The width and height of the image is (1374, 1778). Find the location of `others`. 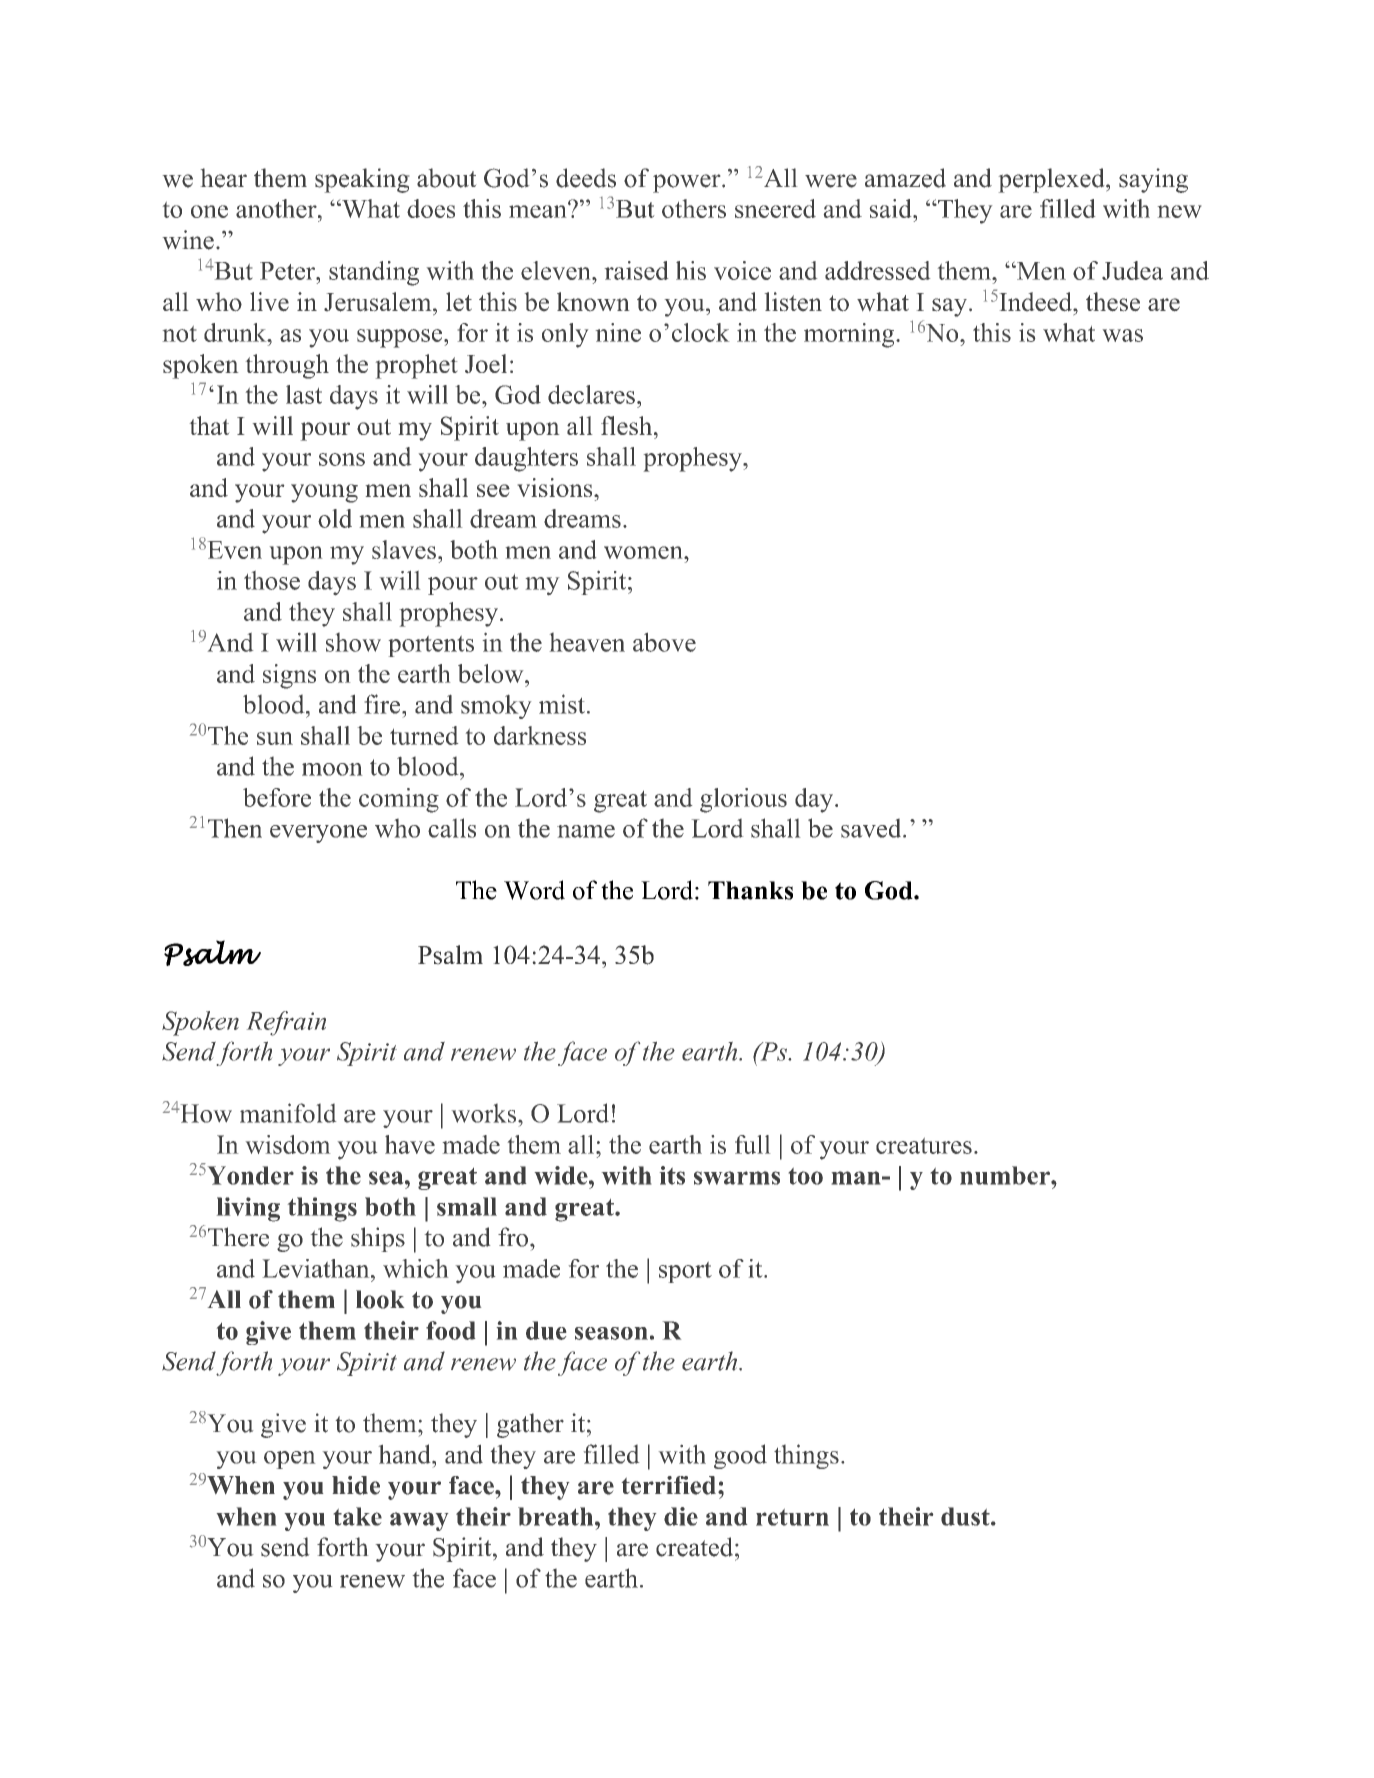

others is located at coordinates (694, 208).
